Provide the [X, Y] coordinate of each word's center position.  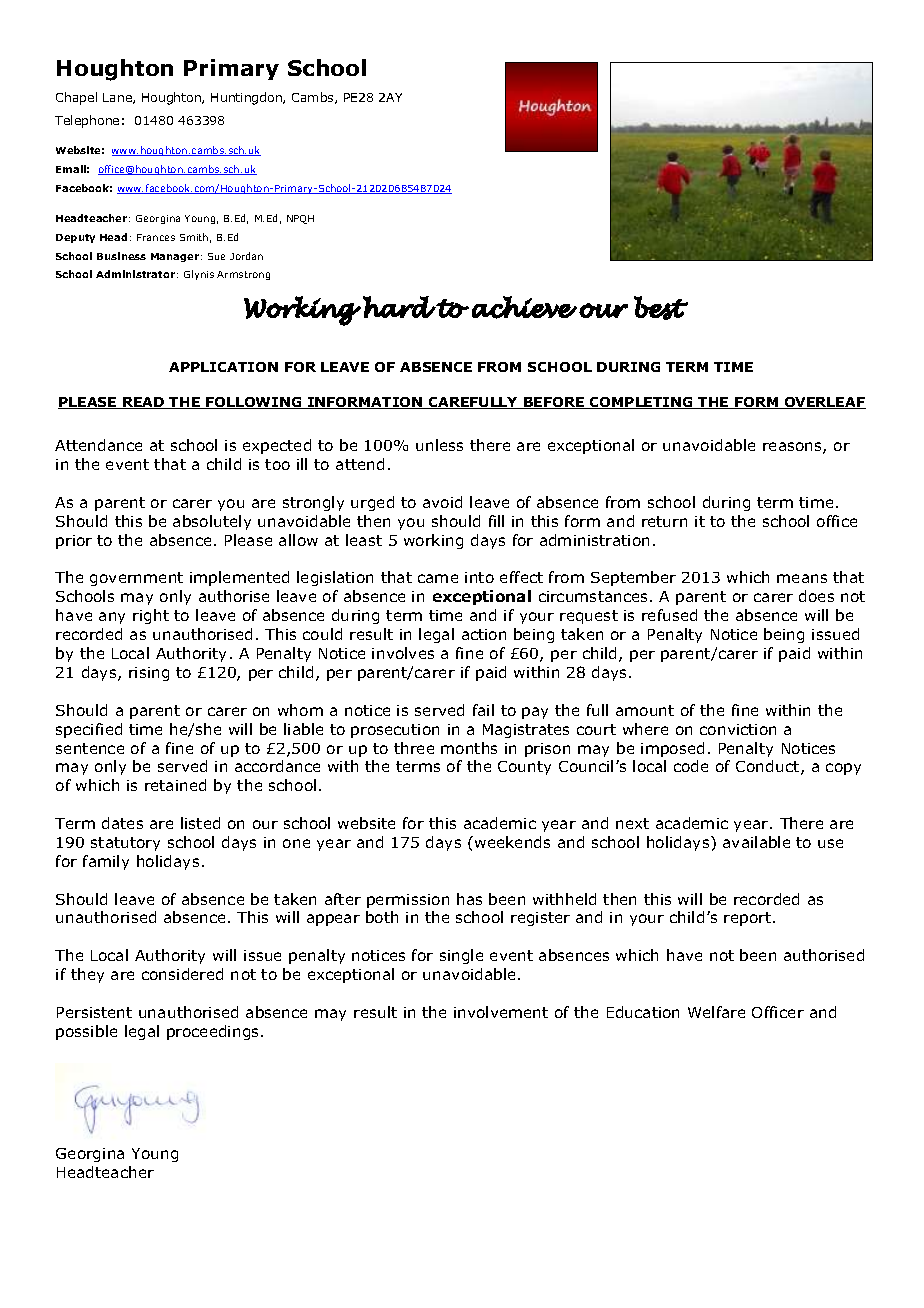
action [484, 634]
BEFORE [554, 403]
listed [200, 823]
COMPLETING [641, 403]
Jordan [246, 256]
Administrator [135, 274]
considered [182, 974]
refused [669, 615]
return [664, 521]
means [802, 578]
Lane [118, 98]
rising [149, 674]
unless [439, 445]
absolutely [212, 522]
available [756, 842]
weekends [512, 842]
